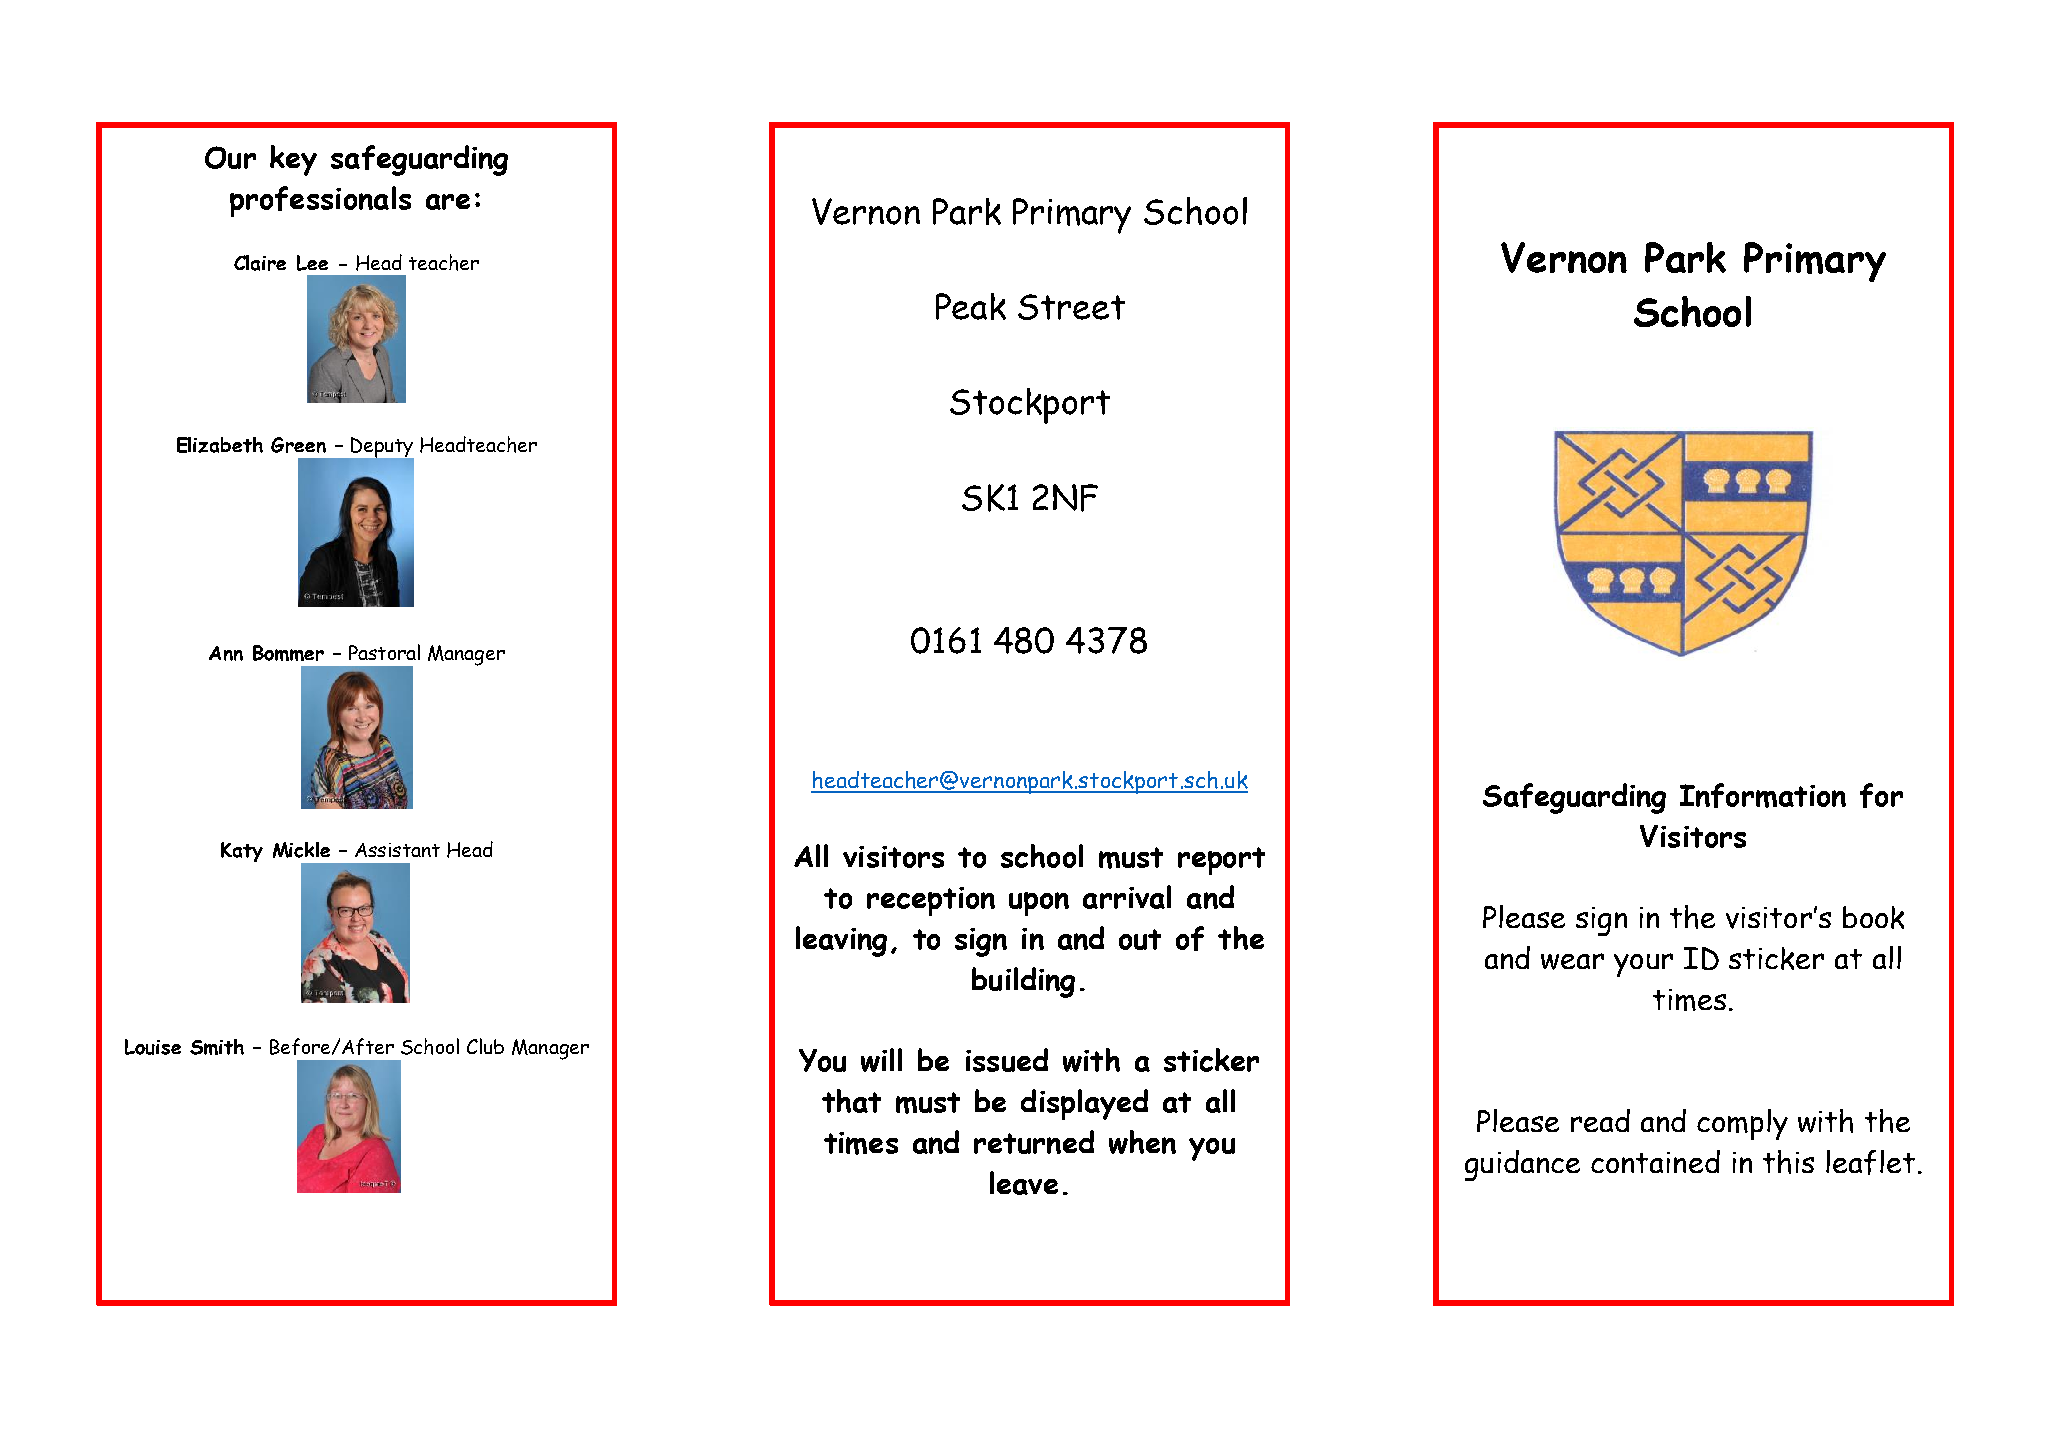  Describe the element at coordinates (1034, 1142) in the screenshot. I see `returned` at that location.
